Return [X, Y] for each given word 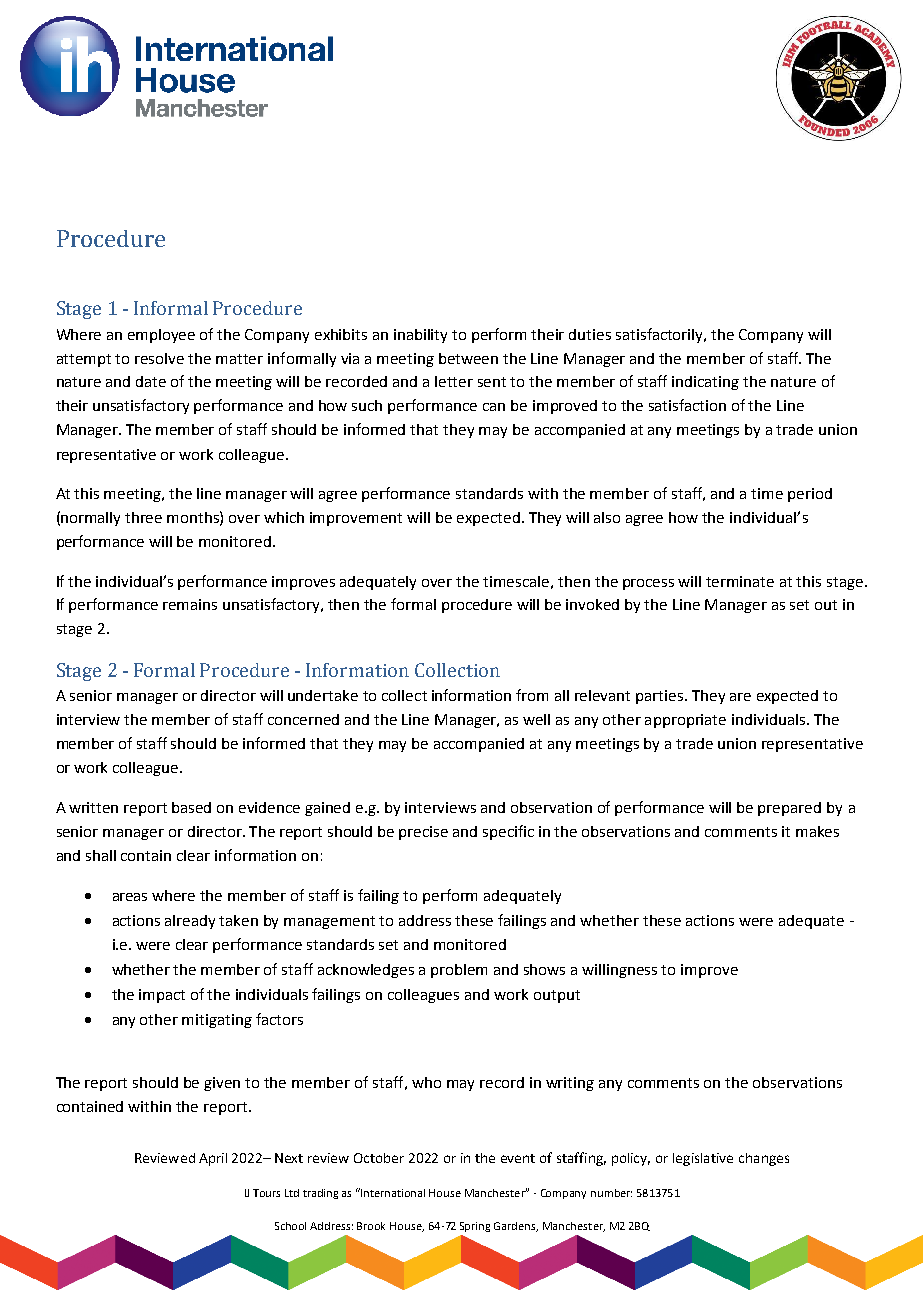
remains [190, 604]
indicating [705, 383]
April [213, 1159]
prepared [789, 809]
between [468, 358]
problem [459, 971]
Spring [475, 1227]
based [191, 807]
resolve [159, 358]
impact [162, 996]
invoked [592, 604]
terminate [740, 581]
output [557, 996]
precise [423, 833]
